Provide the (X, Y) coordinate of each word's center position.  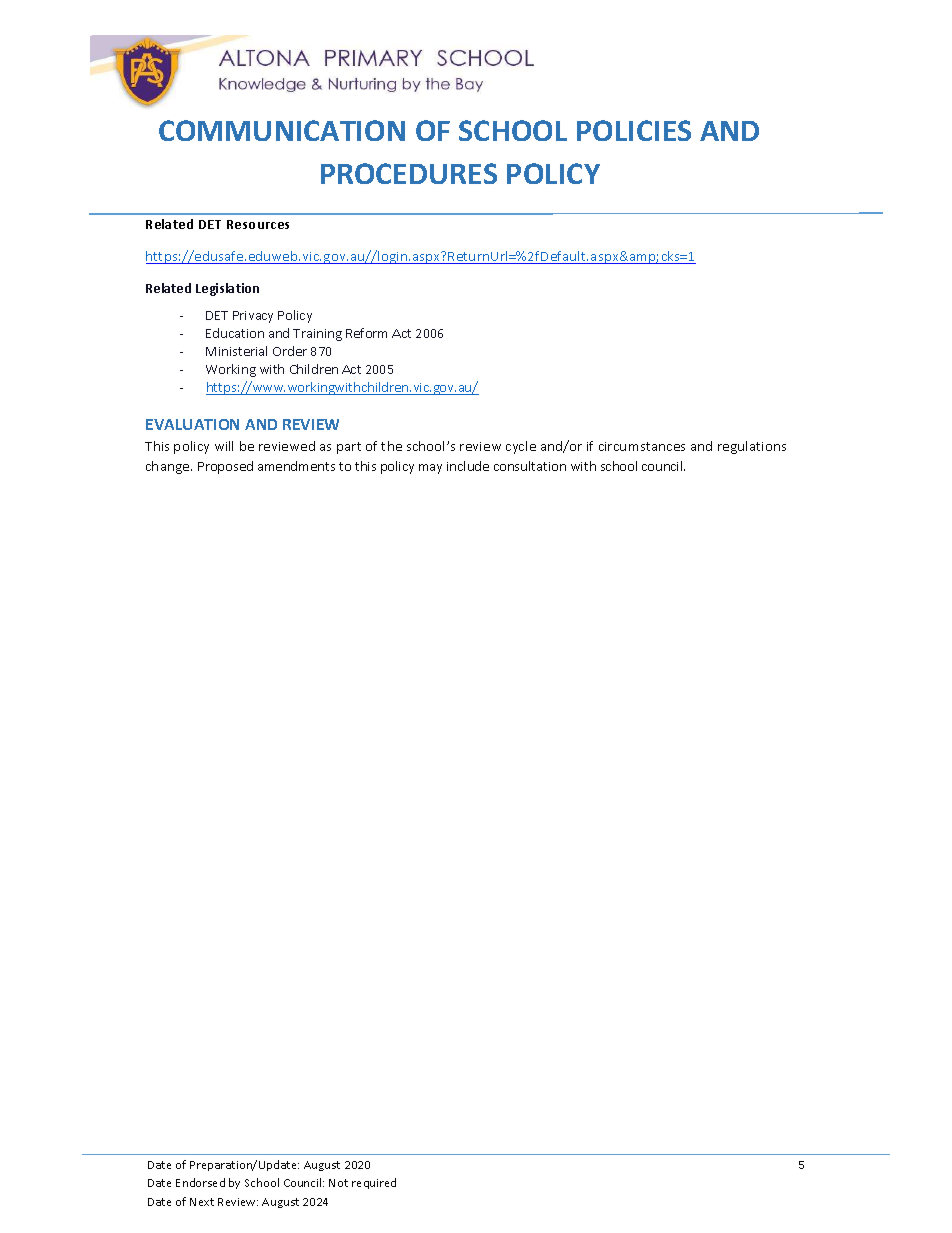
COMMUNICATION (282, 130)
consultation (530, 466)
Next (202, 1202)
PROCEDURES (409, 173)
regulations (752, 447)
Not (338, 1183)
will (224, 446)
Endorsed (200, 1182)
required (374, 1183)
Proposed (225, 467)
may (430, 469)
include (468, 466)
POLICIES (634, 130)
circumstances (642, 446)
